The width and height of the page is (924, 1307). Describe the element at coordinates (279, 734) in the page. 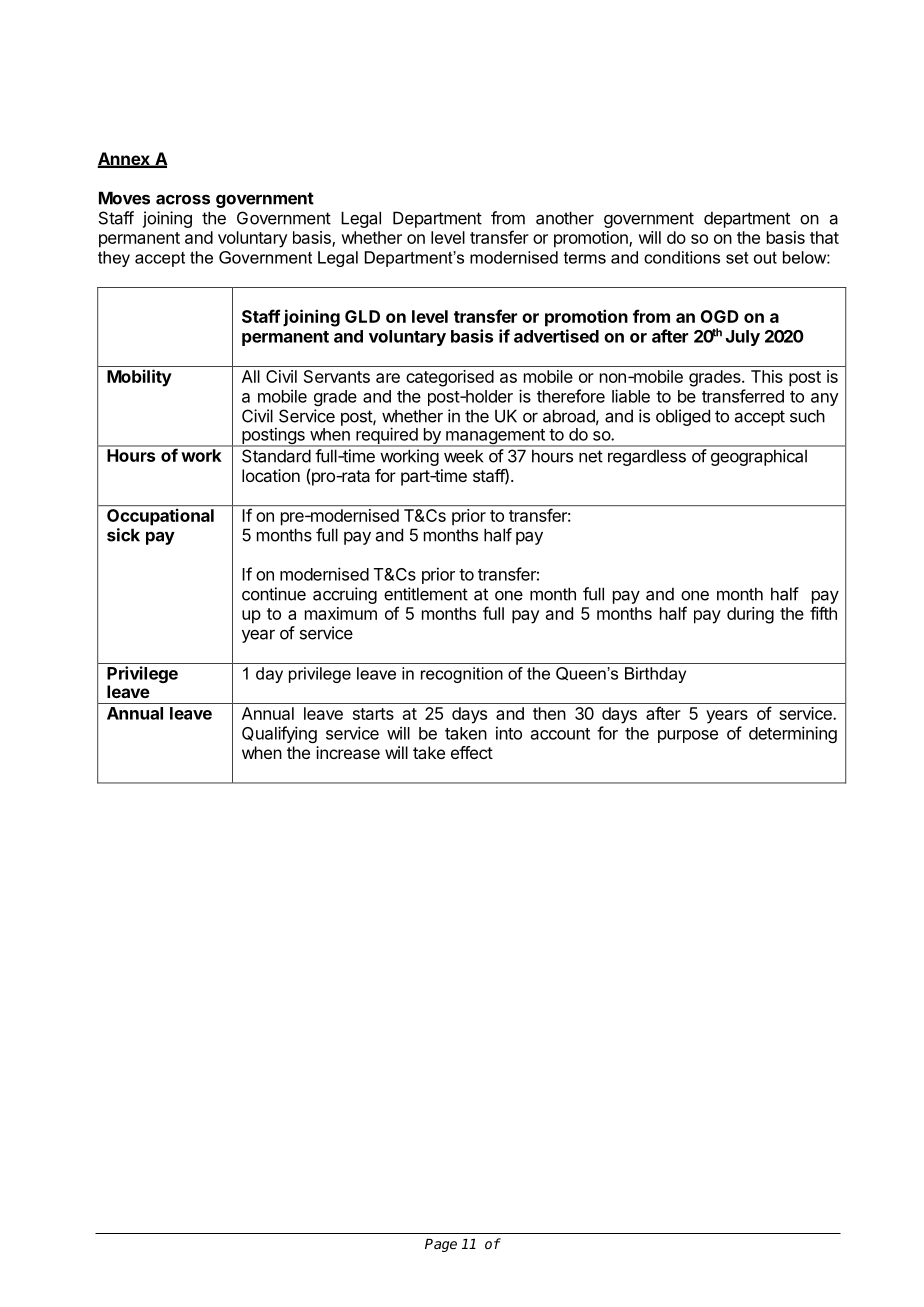

I see `Qualifying` at that location.
